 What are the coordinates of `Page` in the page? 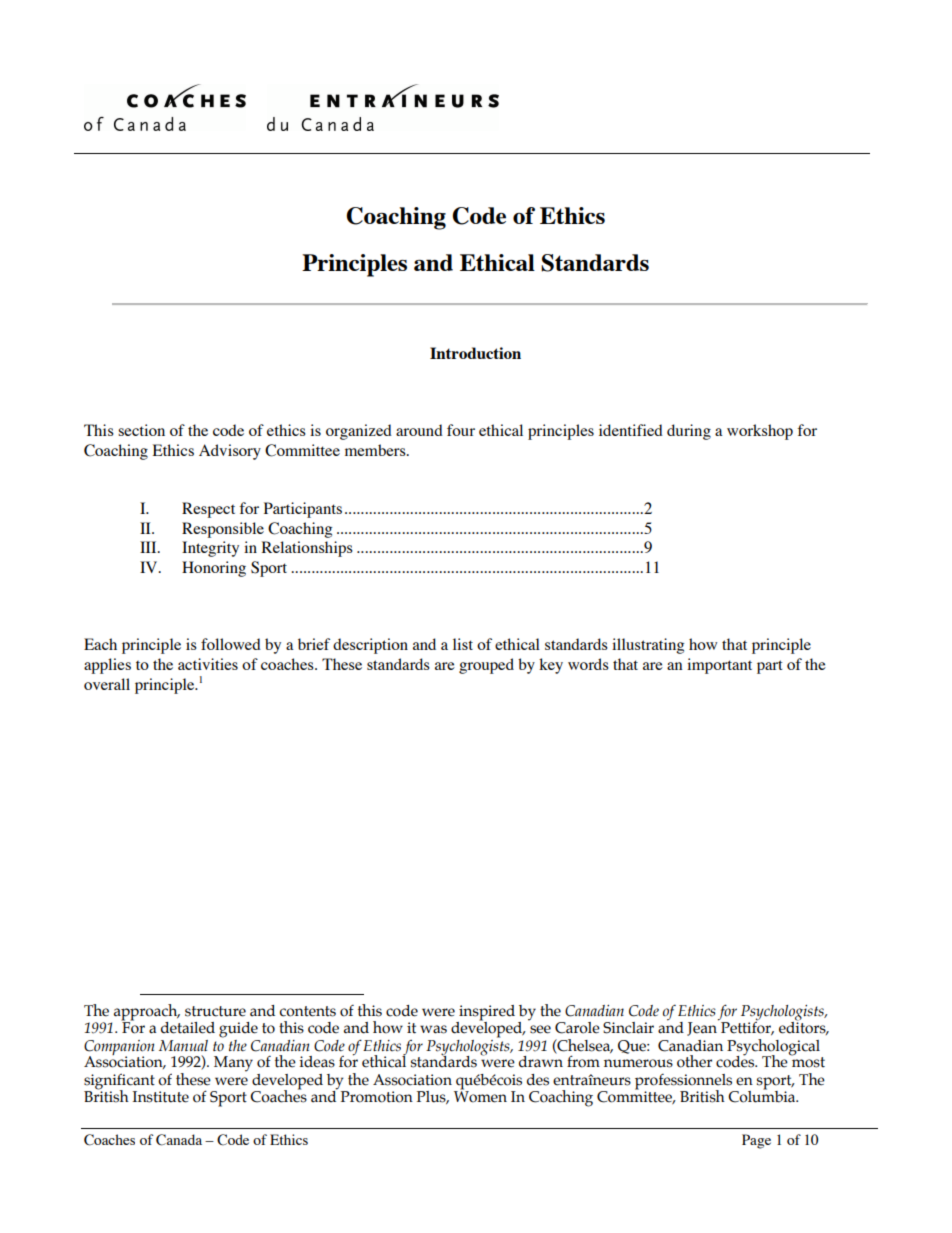 It's located at (756, 1141).
